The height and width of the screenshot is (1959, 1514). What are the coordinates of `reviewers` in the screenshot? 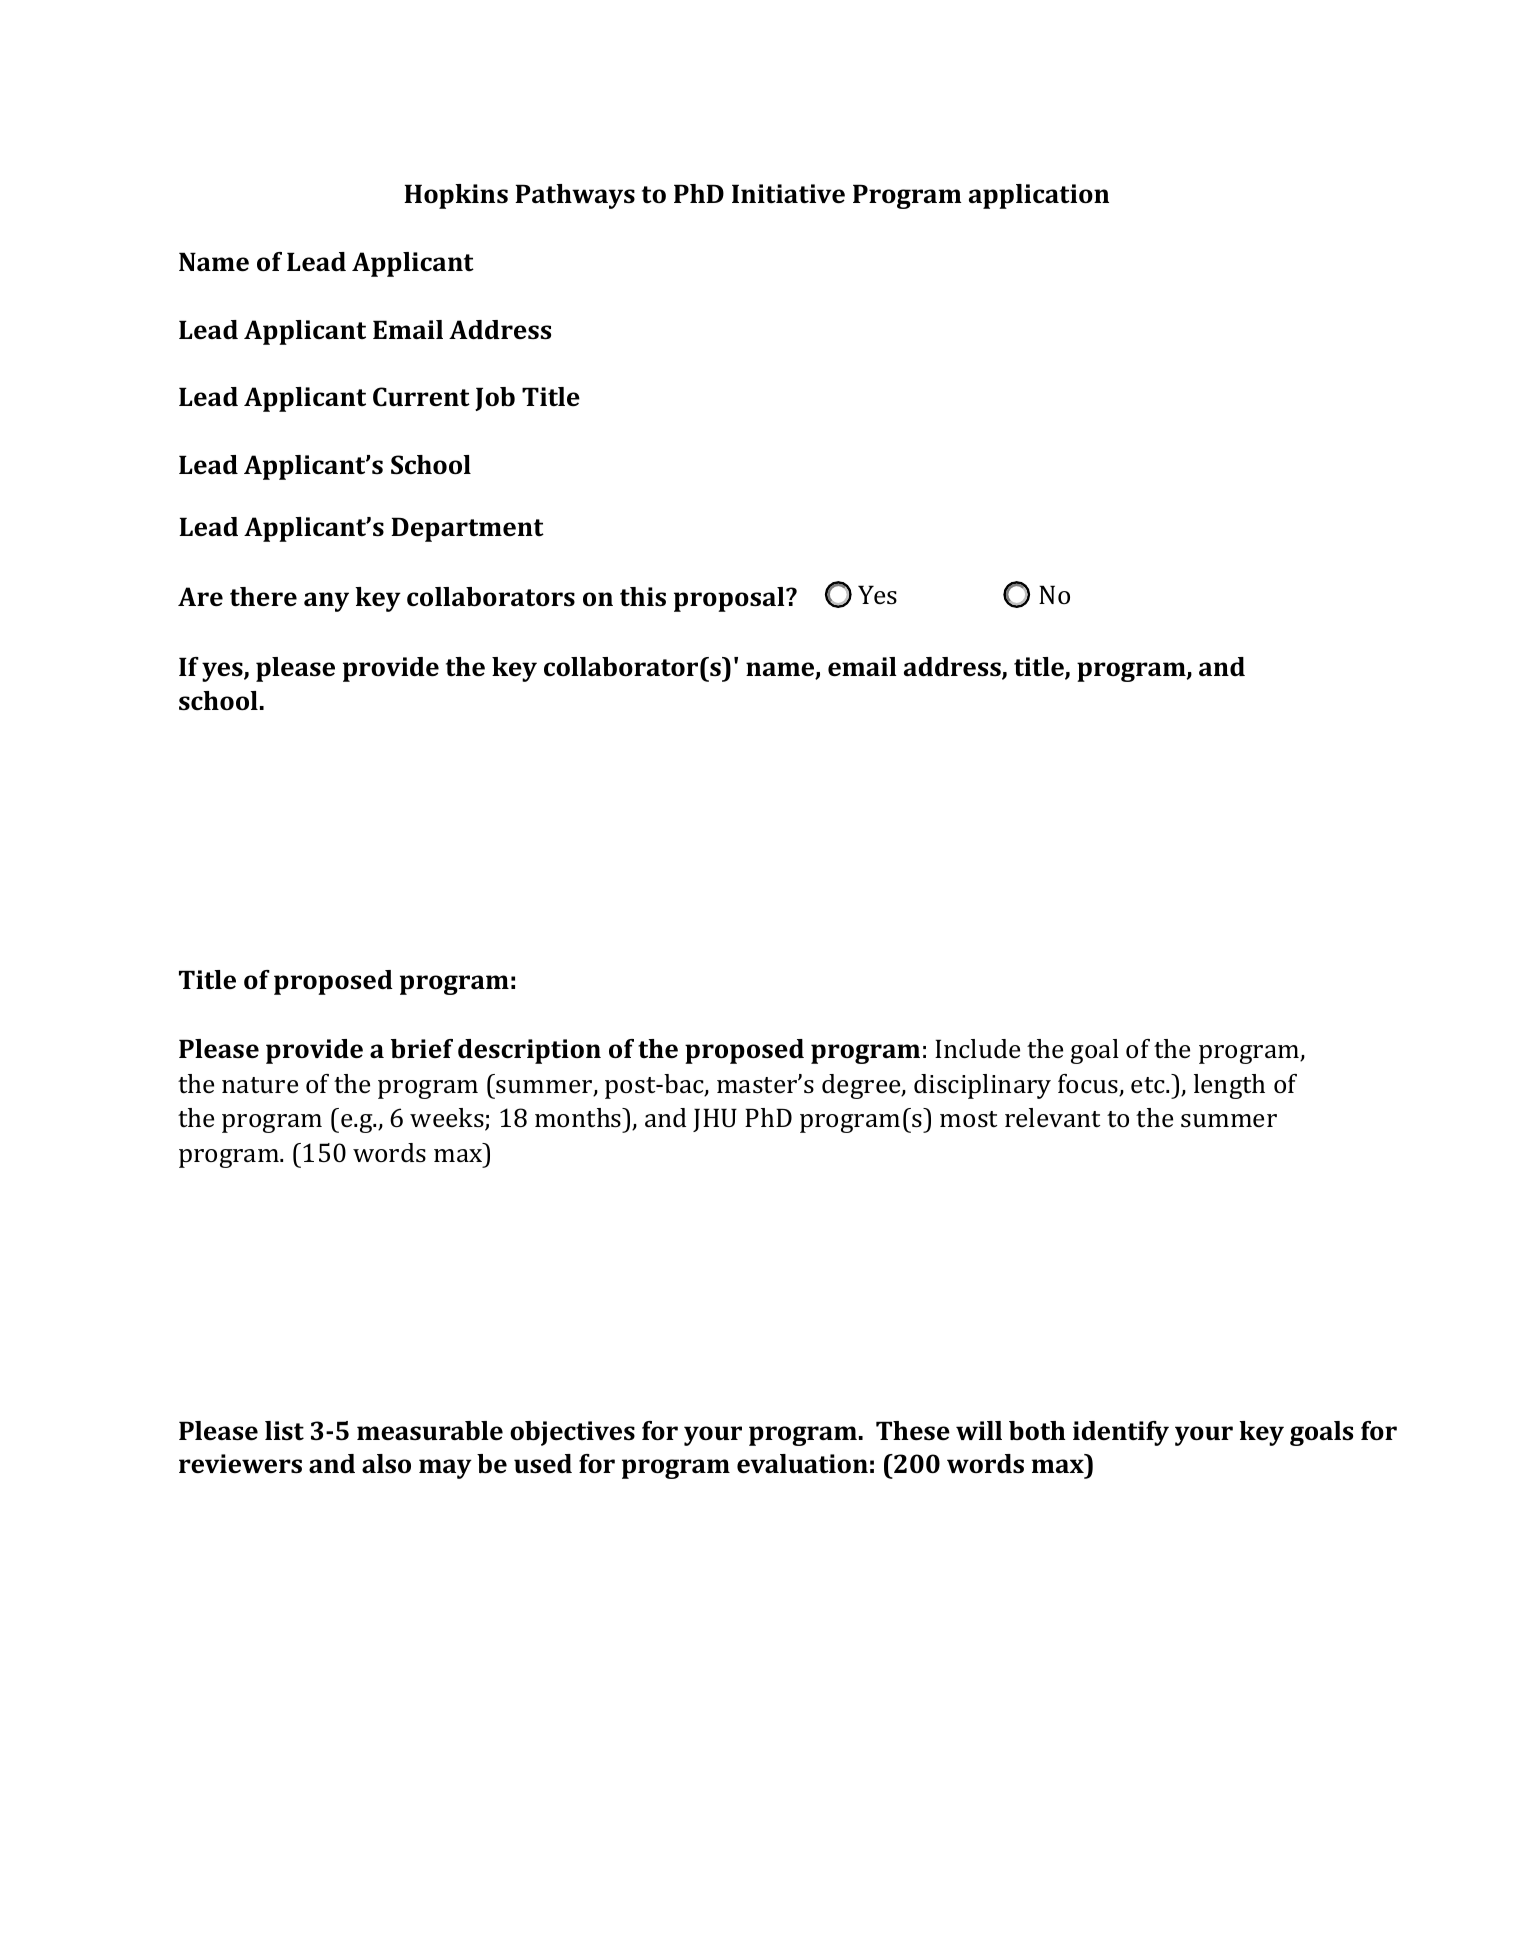 It's located at (240, 1464).
